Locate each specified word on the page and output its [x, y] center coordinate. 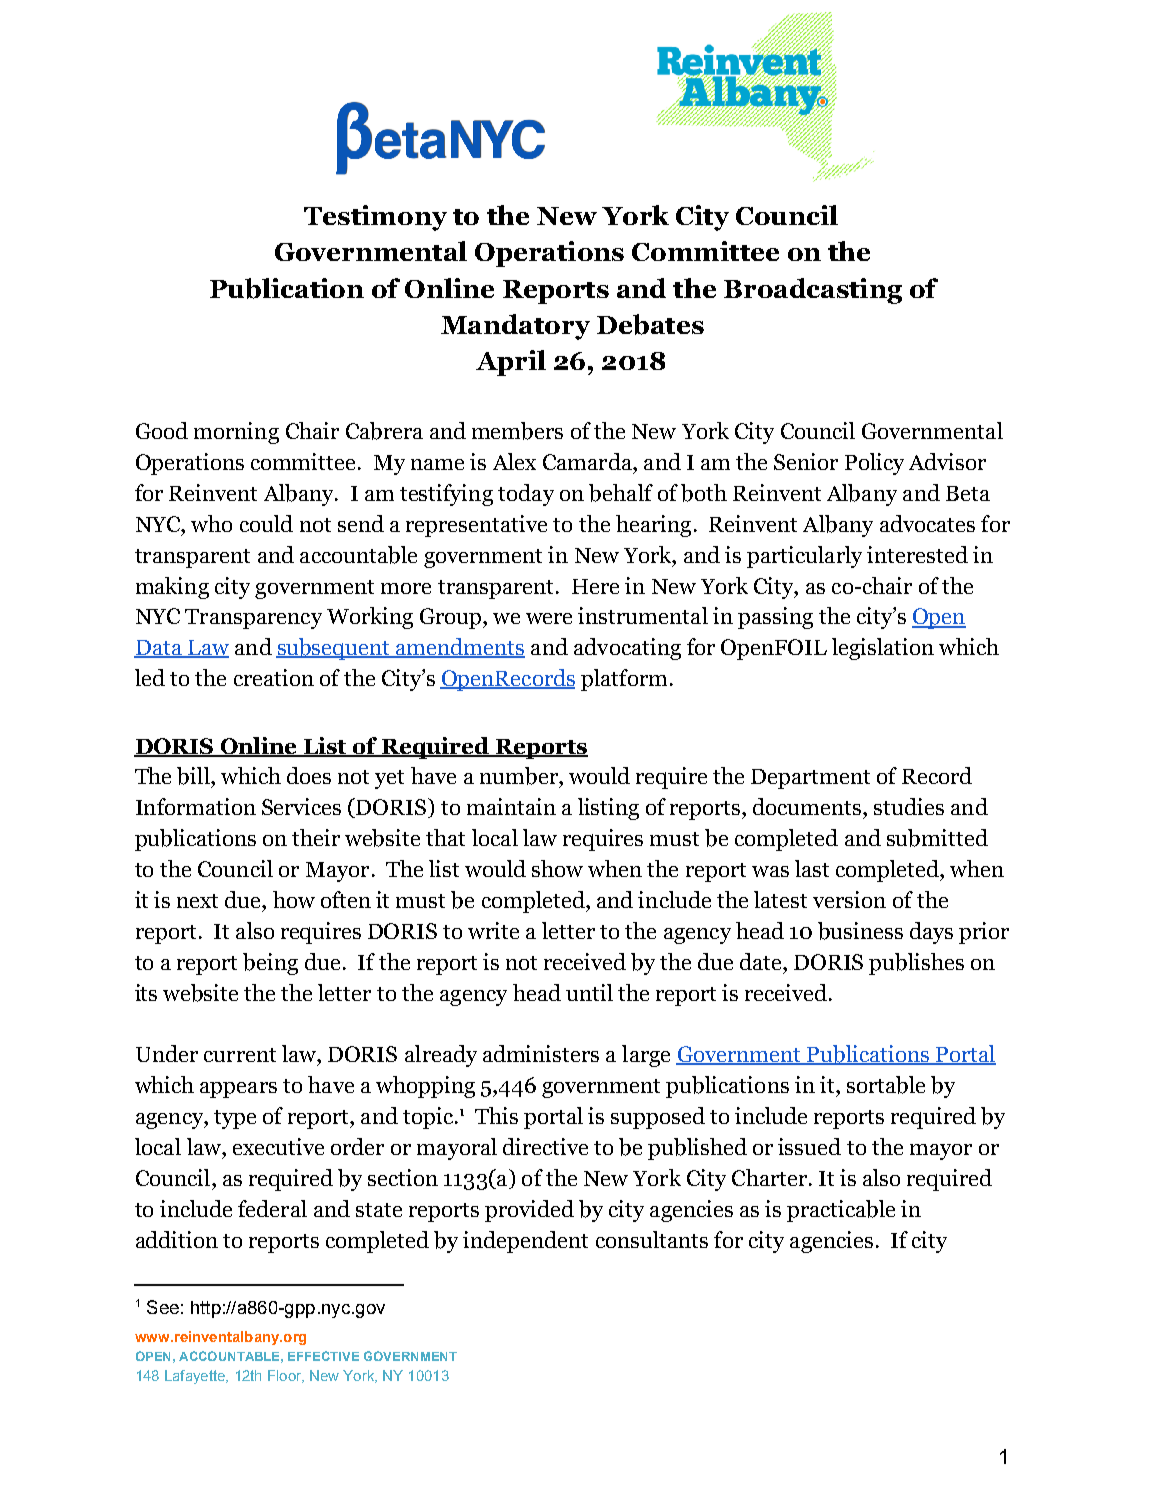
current [240, 1055]
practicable [841, 1211]
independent [525, 1242]
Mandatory [515, 327]
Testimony [375, 218]
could [266, 523]
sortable [886, 1085]
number [520, 776]
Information [196, 806]
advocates [927, 523]
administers [541, 1053]
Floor [286, 1376]
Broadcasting [813, 291]
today [526, 495]
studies [909, 806]
